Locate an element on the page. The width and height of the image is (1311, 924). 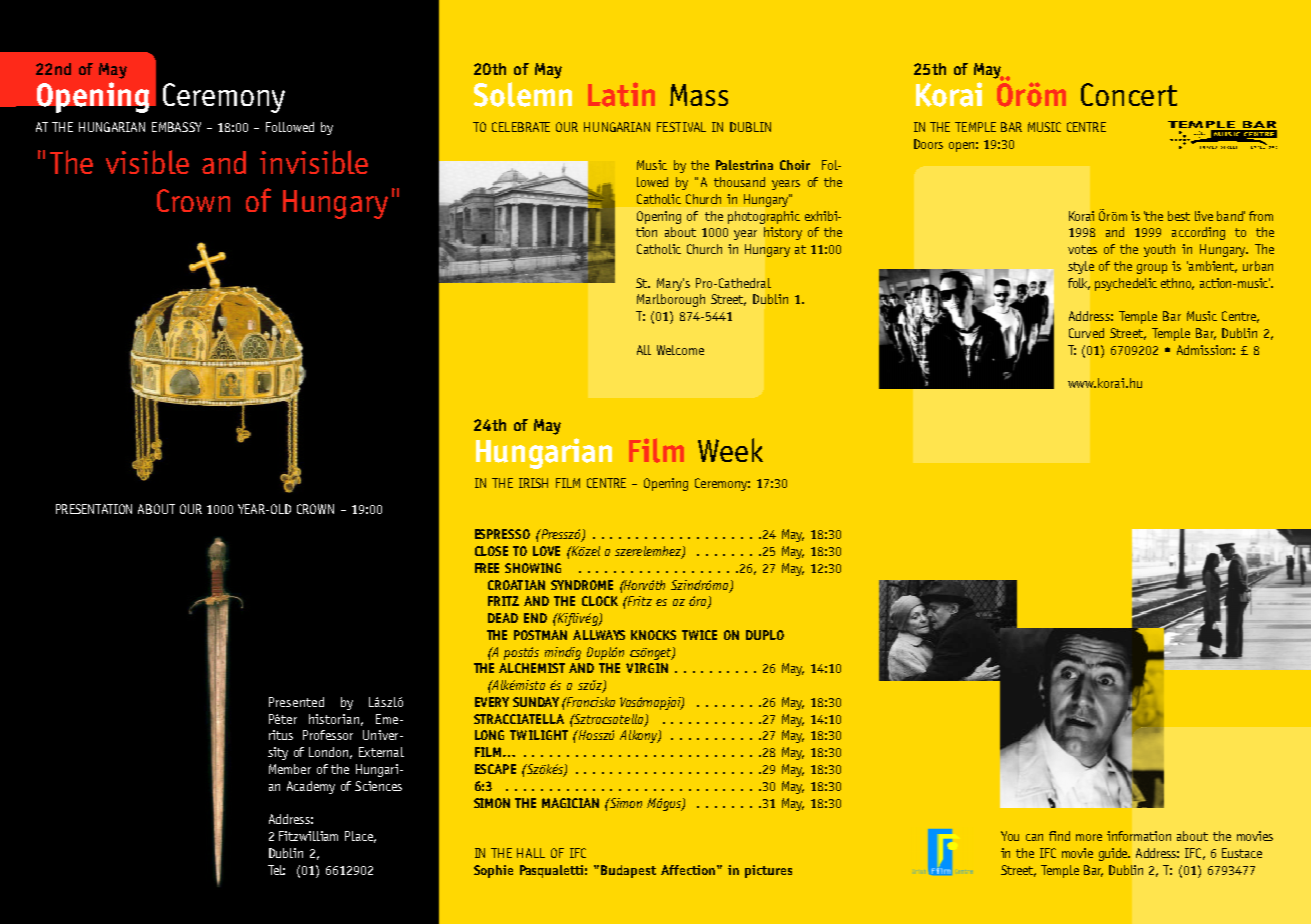
EMBASSY is located at coordinates (176, 127).
